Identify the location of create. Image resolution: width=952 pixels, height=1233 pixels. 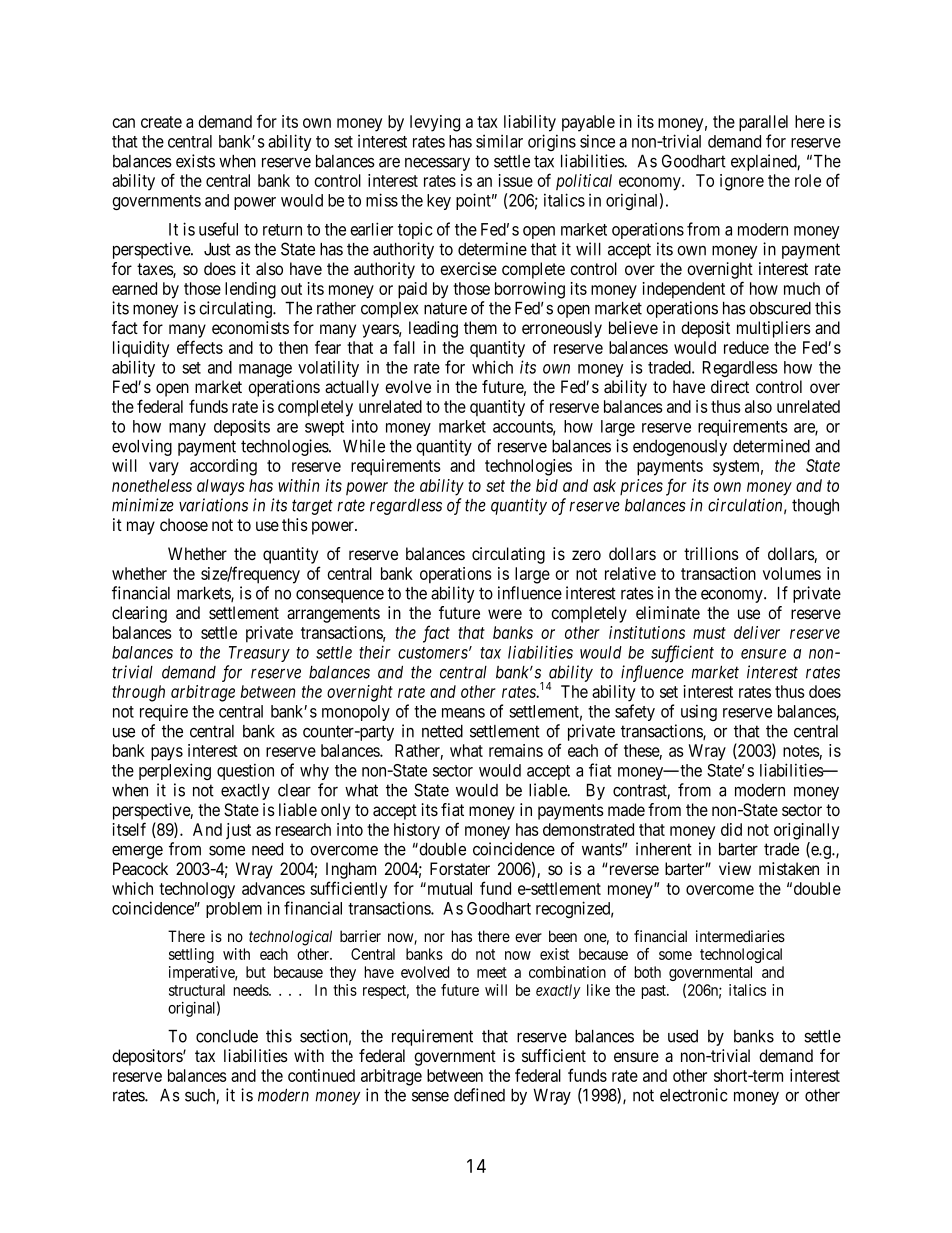
(161, 122).
